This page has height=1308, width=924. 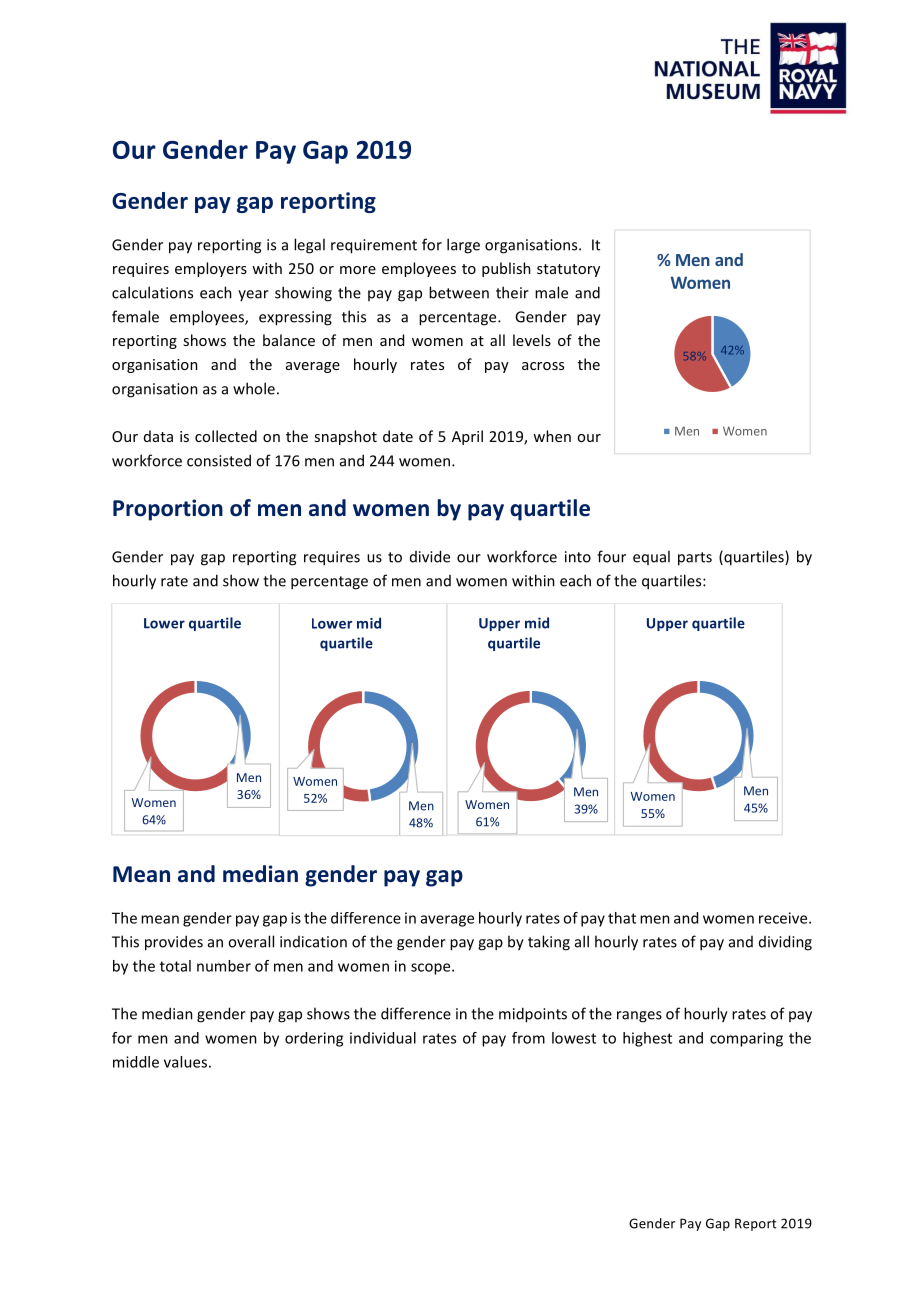 I want to click on parts, so click(x=695, y=559).
